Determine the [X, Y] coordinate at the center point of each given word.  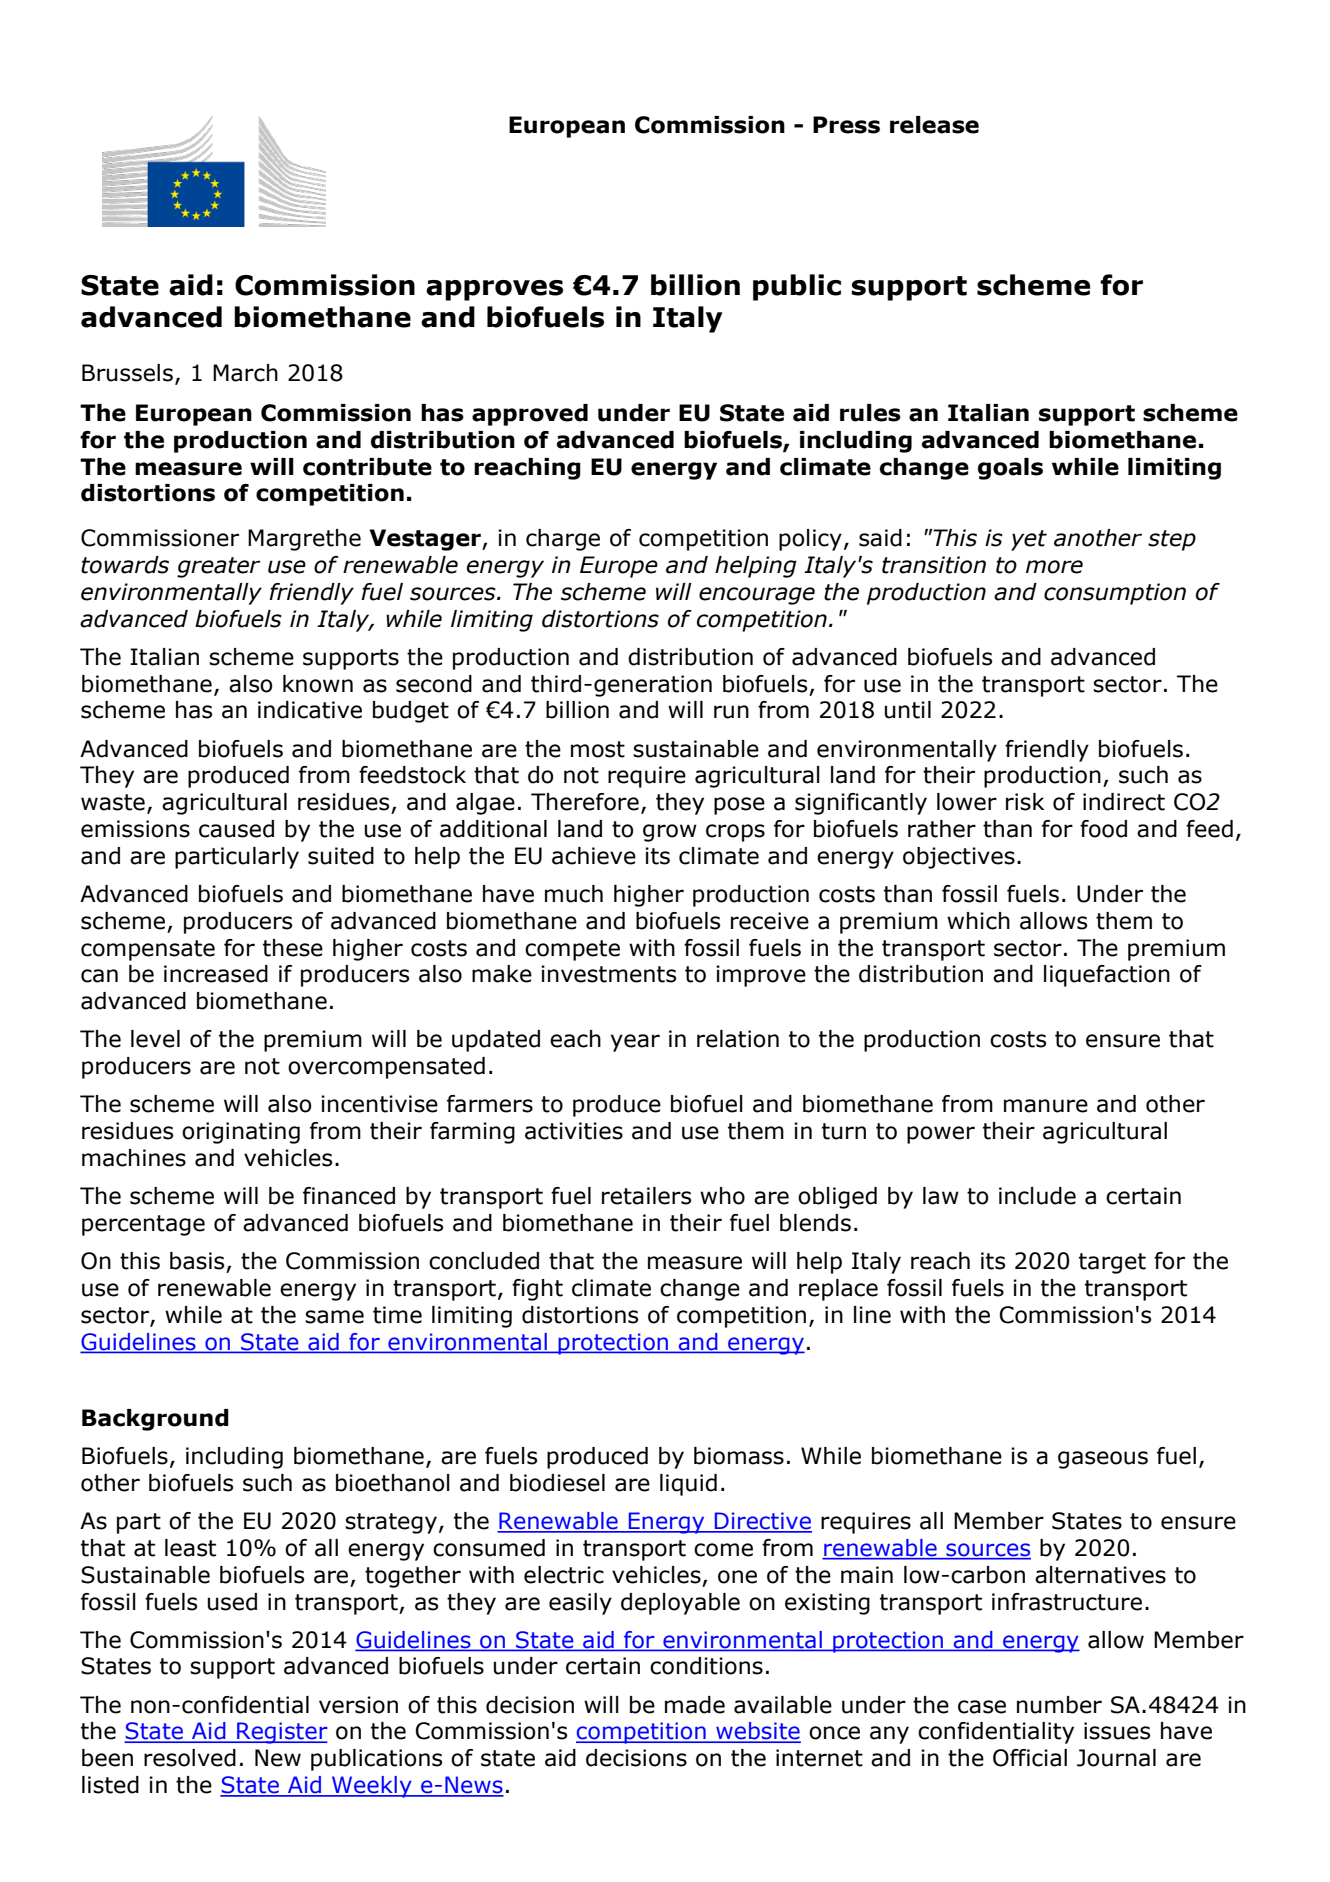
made [695, 1705]
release [934, 125]
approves [494, 290]
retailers [646, 1196]
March [245, 373]
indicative [310, 710]
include [1037, 1196]
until [908, 710]
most [598, 749]
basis [197, 1261]
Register [281, 1733]
